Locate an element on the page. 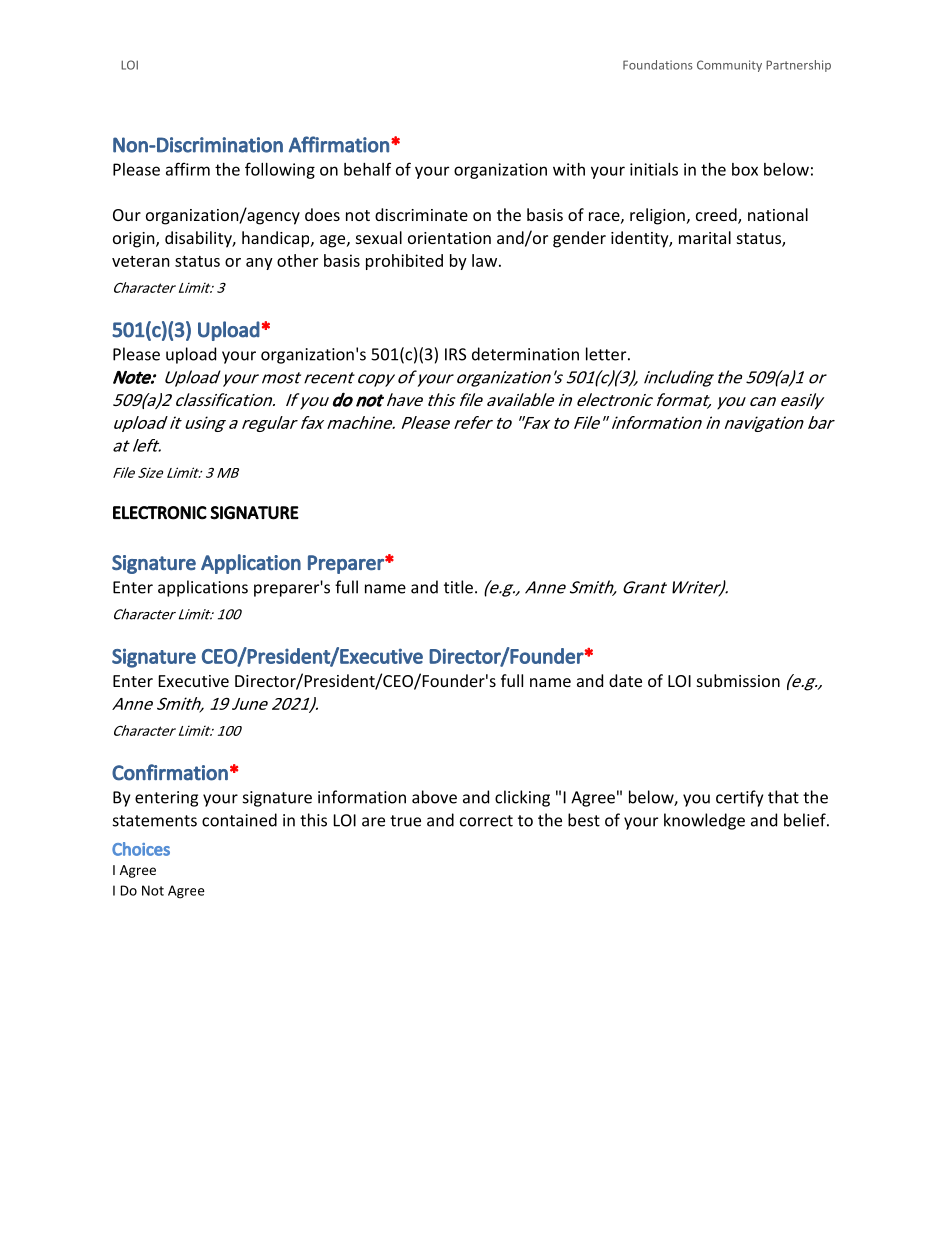  determination is located at coordinates (525, 354).
